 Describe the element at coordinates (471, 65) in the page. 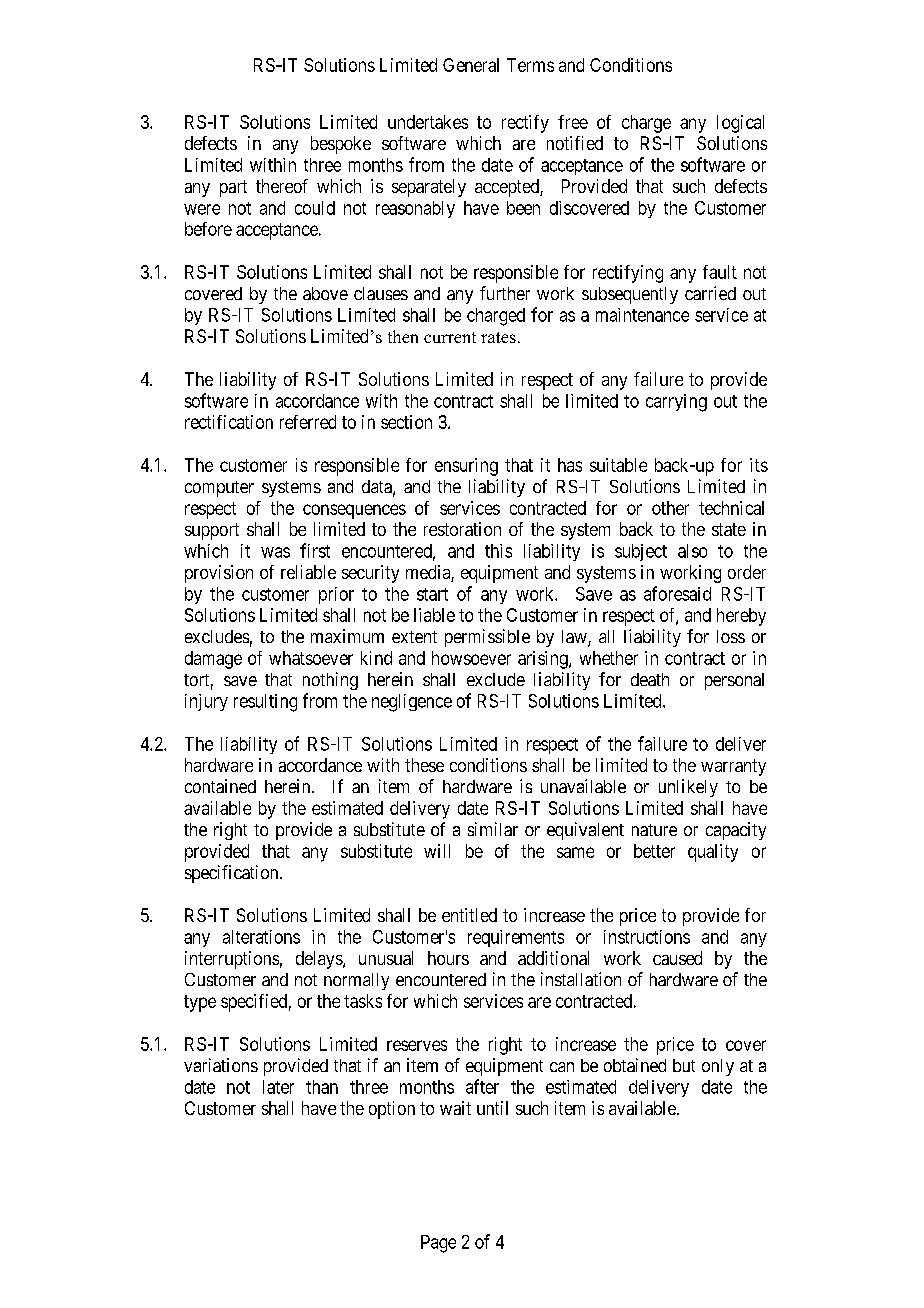

I see `General` at that location.
